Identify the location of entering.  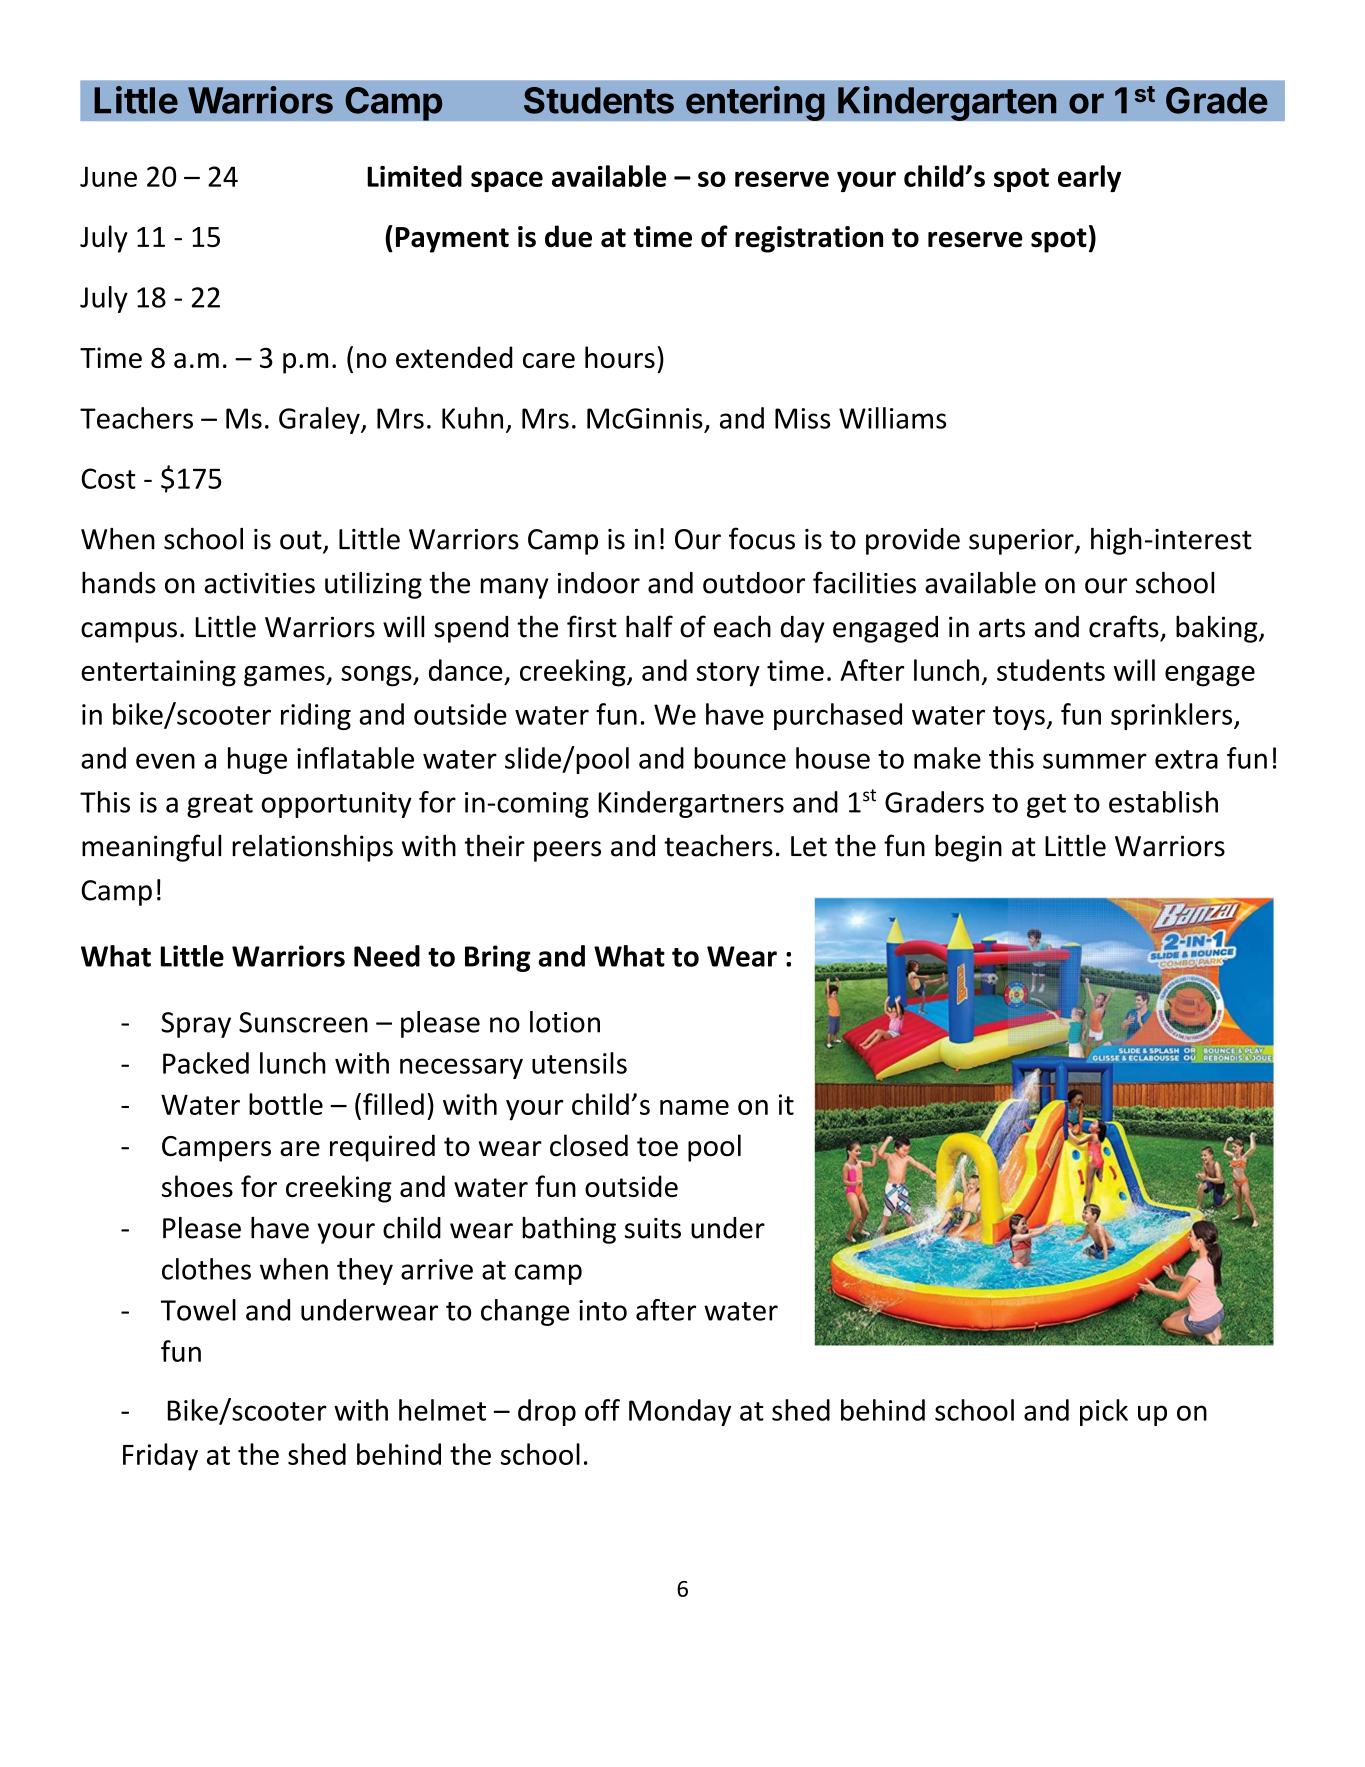
(755, 103).
